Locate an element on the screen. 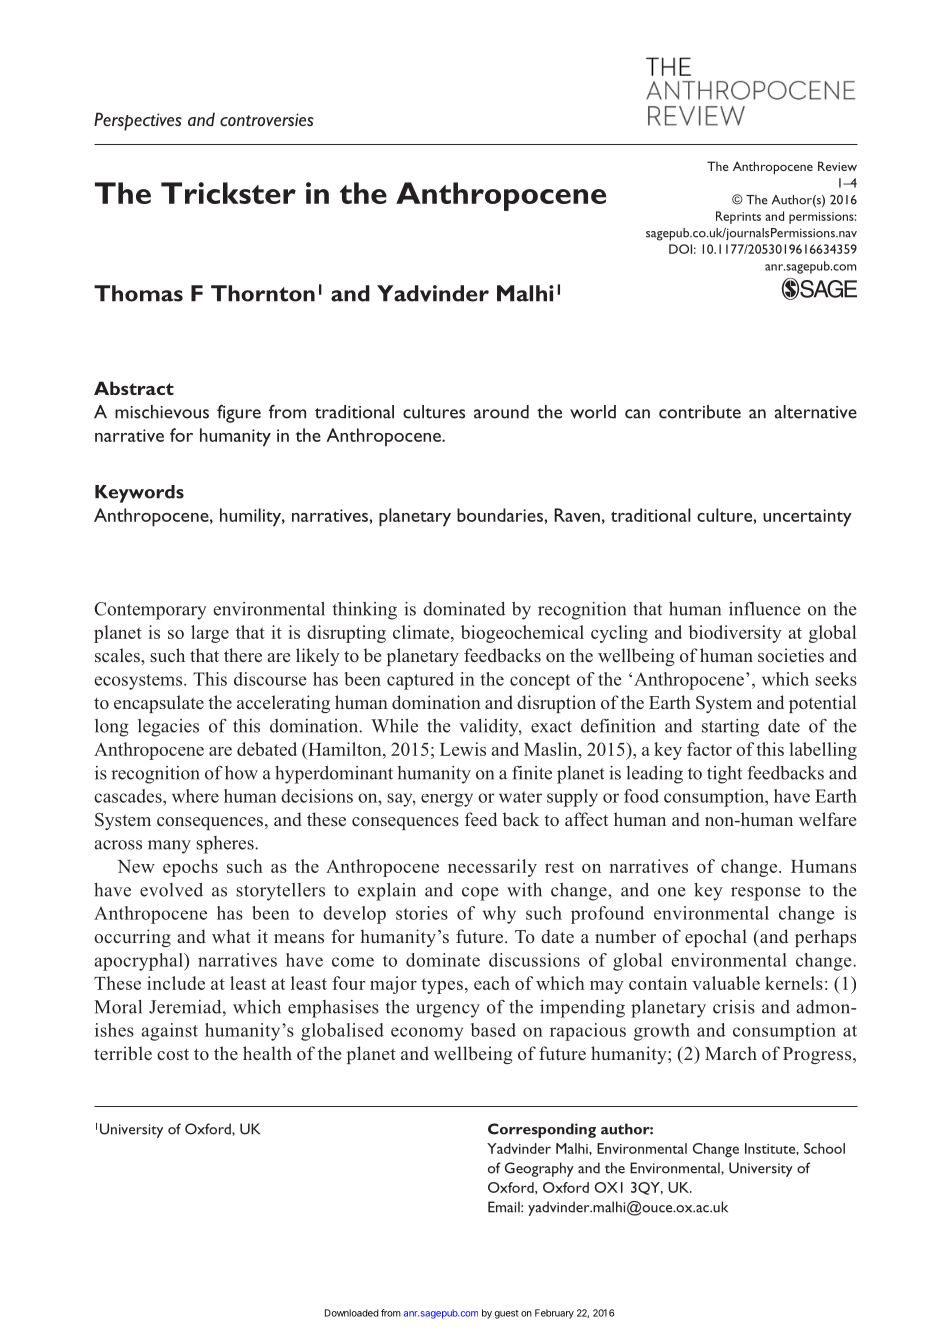  each is located at coordinates (492, 983).
